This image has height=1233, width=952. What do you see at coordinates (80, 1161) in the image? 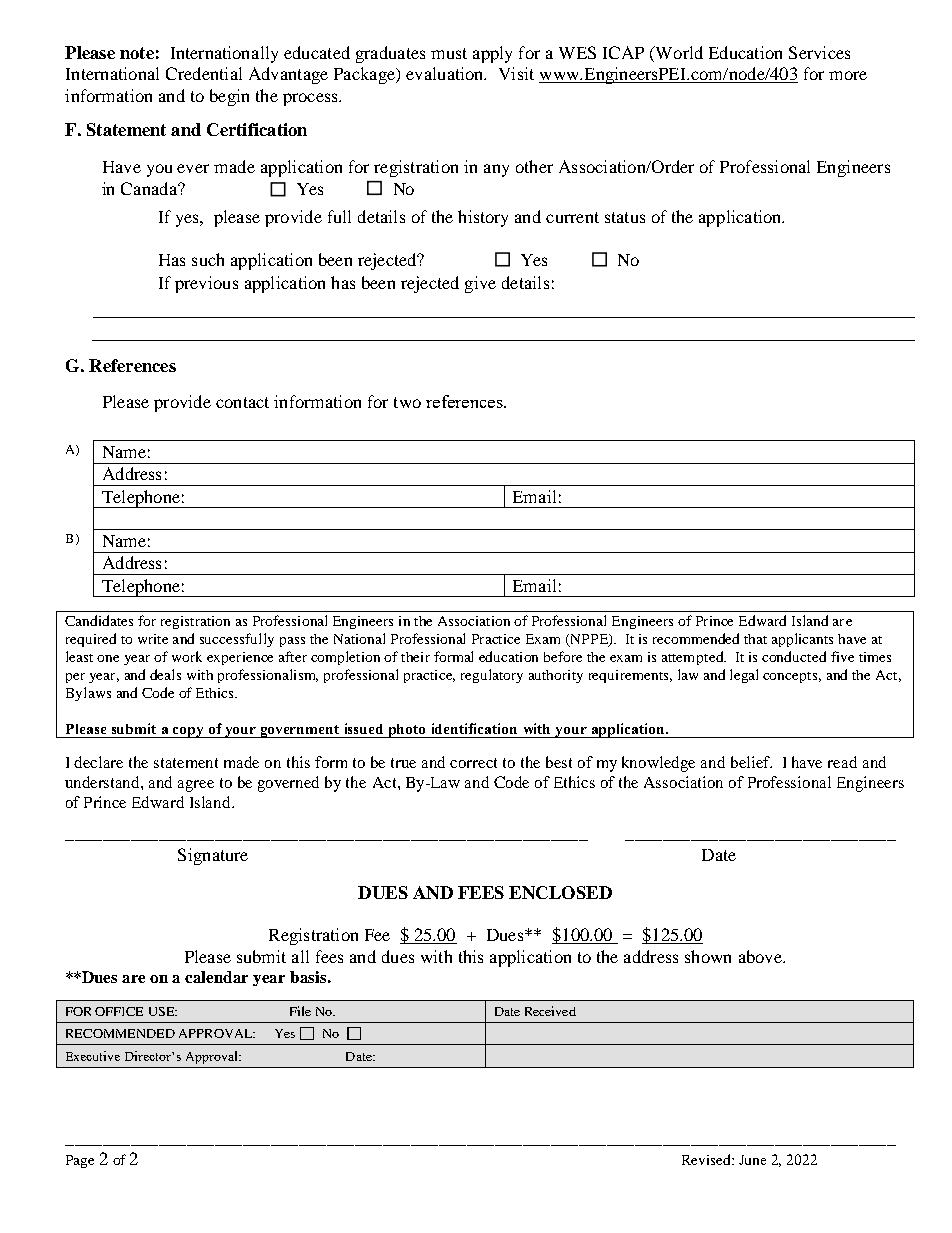
I see `Page` at bounding box center [80, 1161].
